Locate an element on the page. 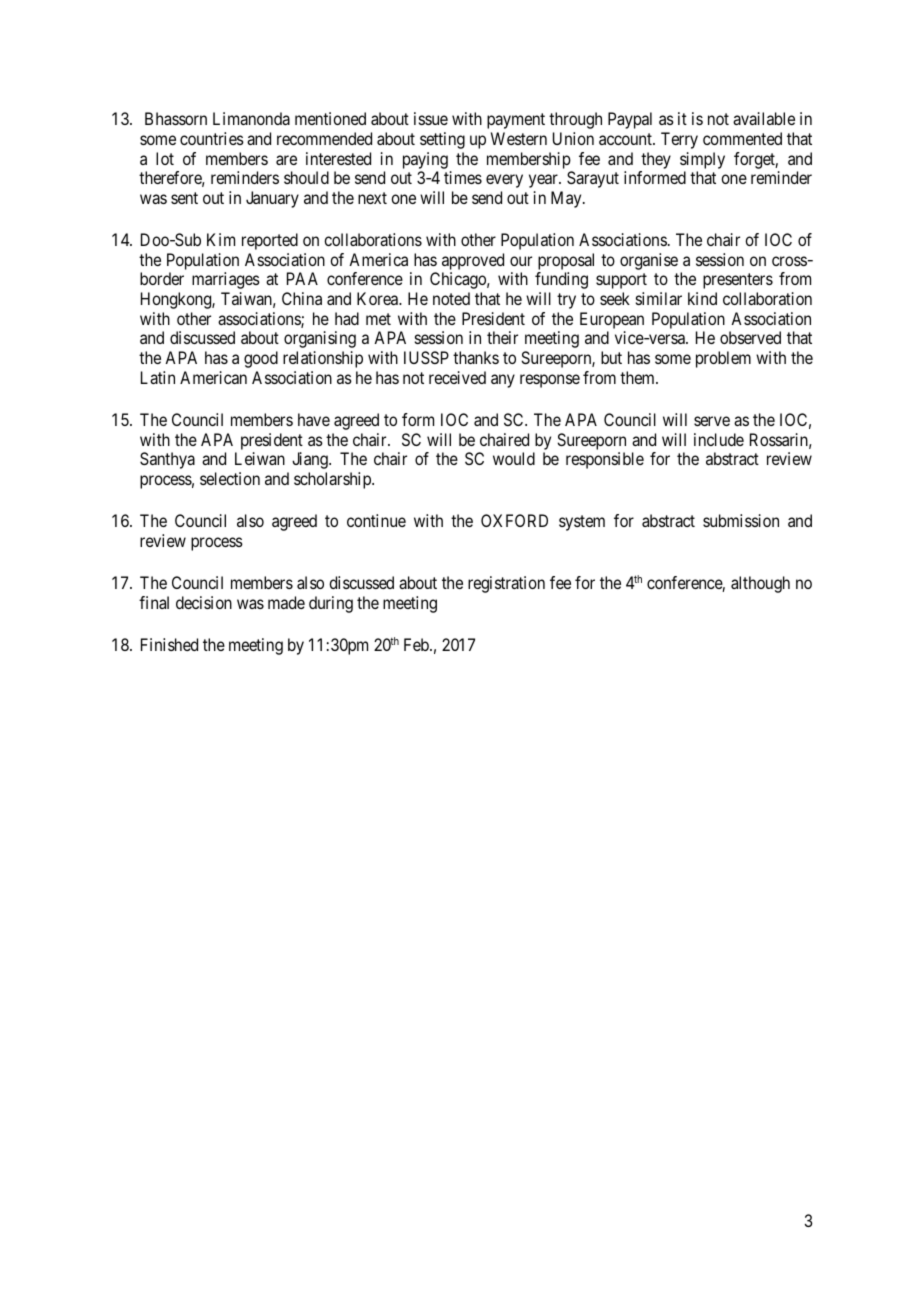  setting is located at coordinates (442, 140).
